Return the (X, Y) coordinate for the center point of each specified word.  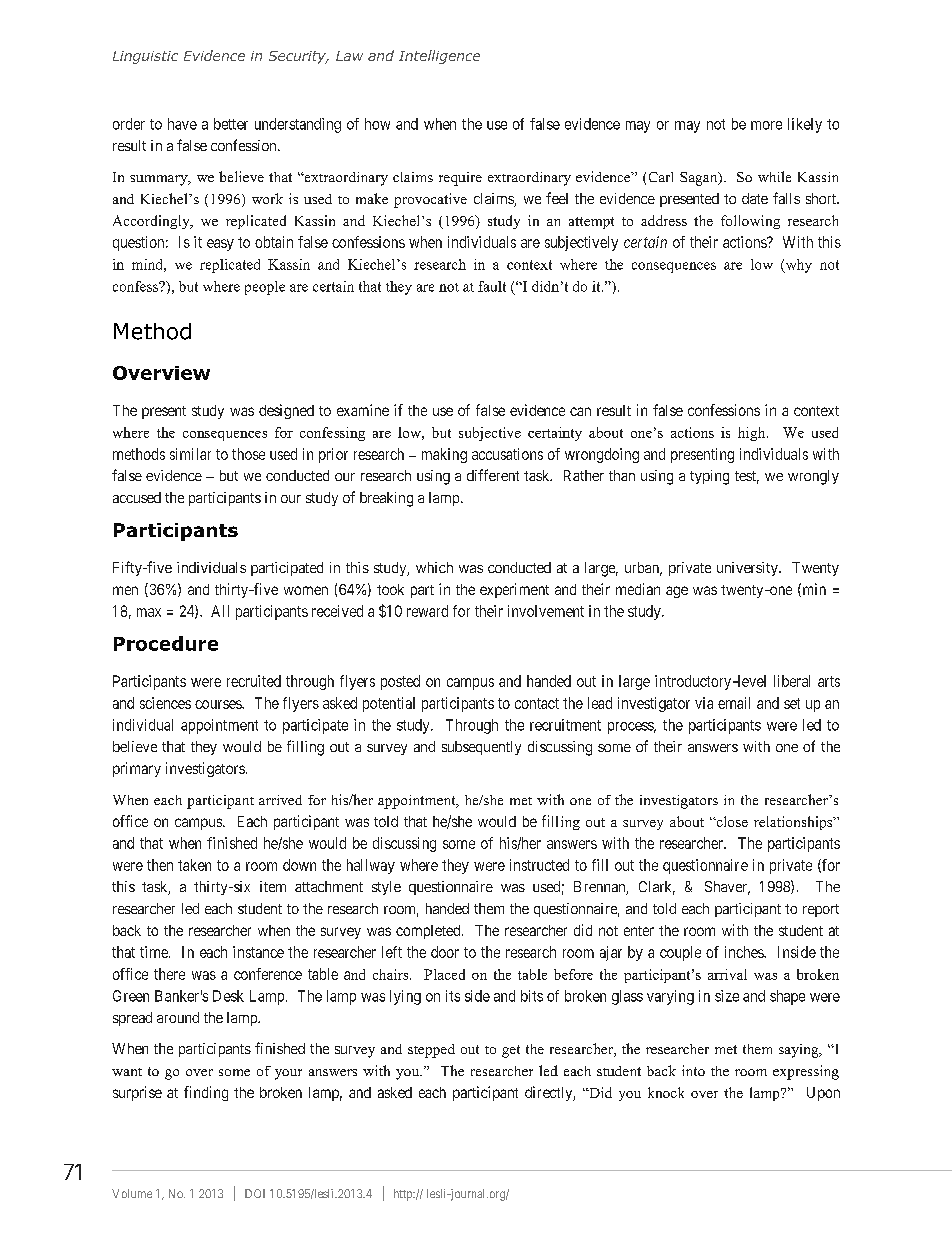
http (404, 1195)
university (748, 569)
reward (427, 611)
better (231, 124)
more (766, 125)
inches (745, 952)
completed (429, 932)
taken (194, 865)
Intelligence (439, 57)
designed (286, 411)
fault (492, 286)
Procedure (166, 643)
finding (206, 1093)
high (753, 434)
